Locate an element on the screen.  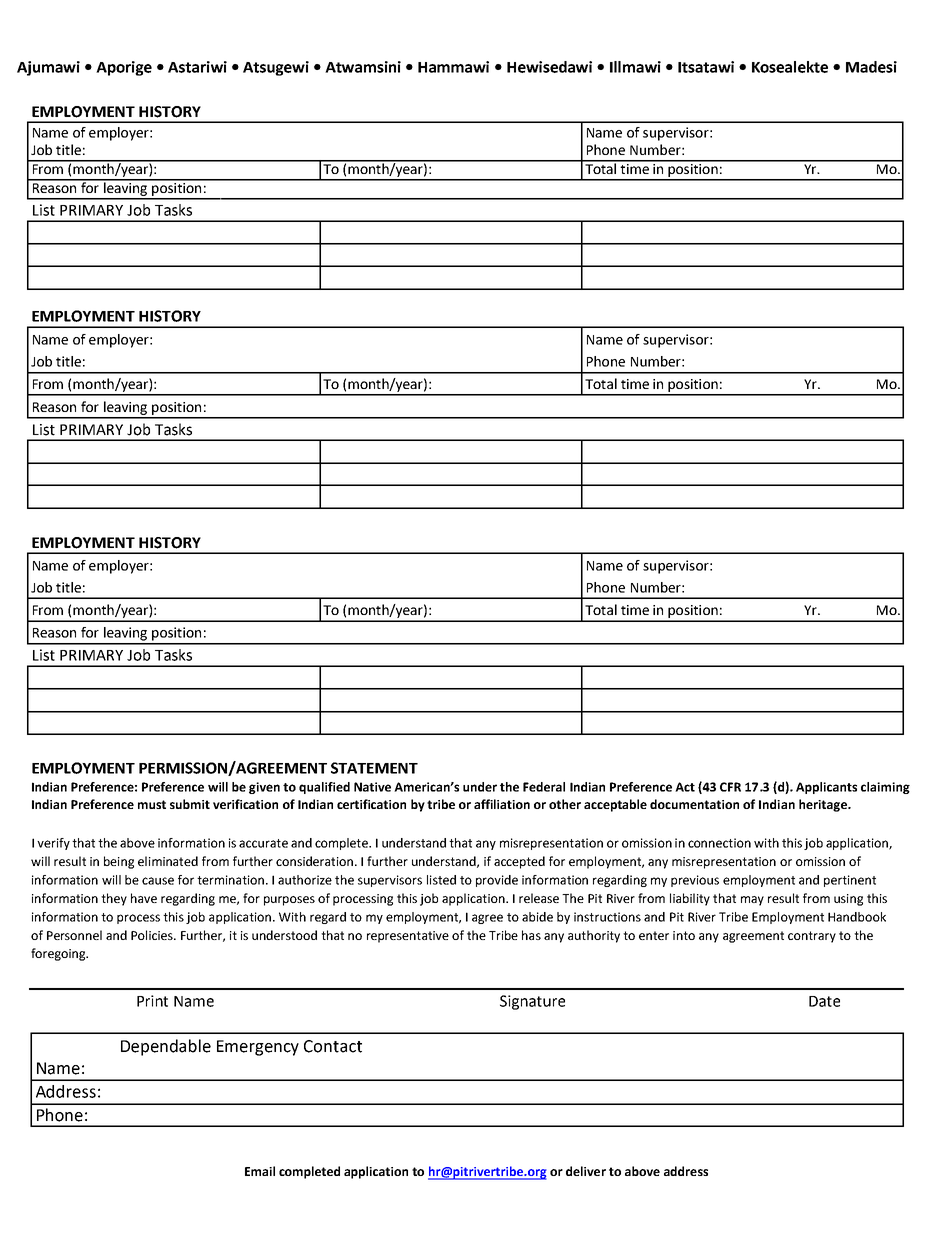
release is located at coordinates (539, 898).
